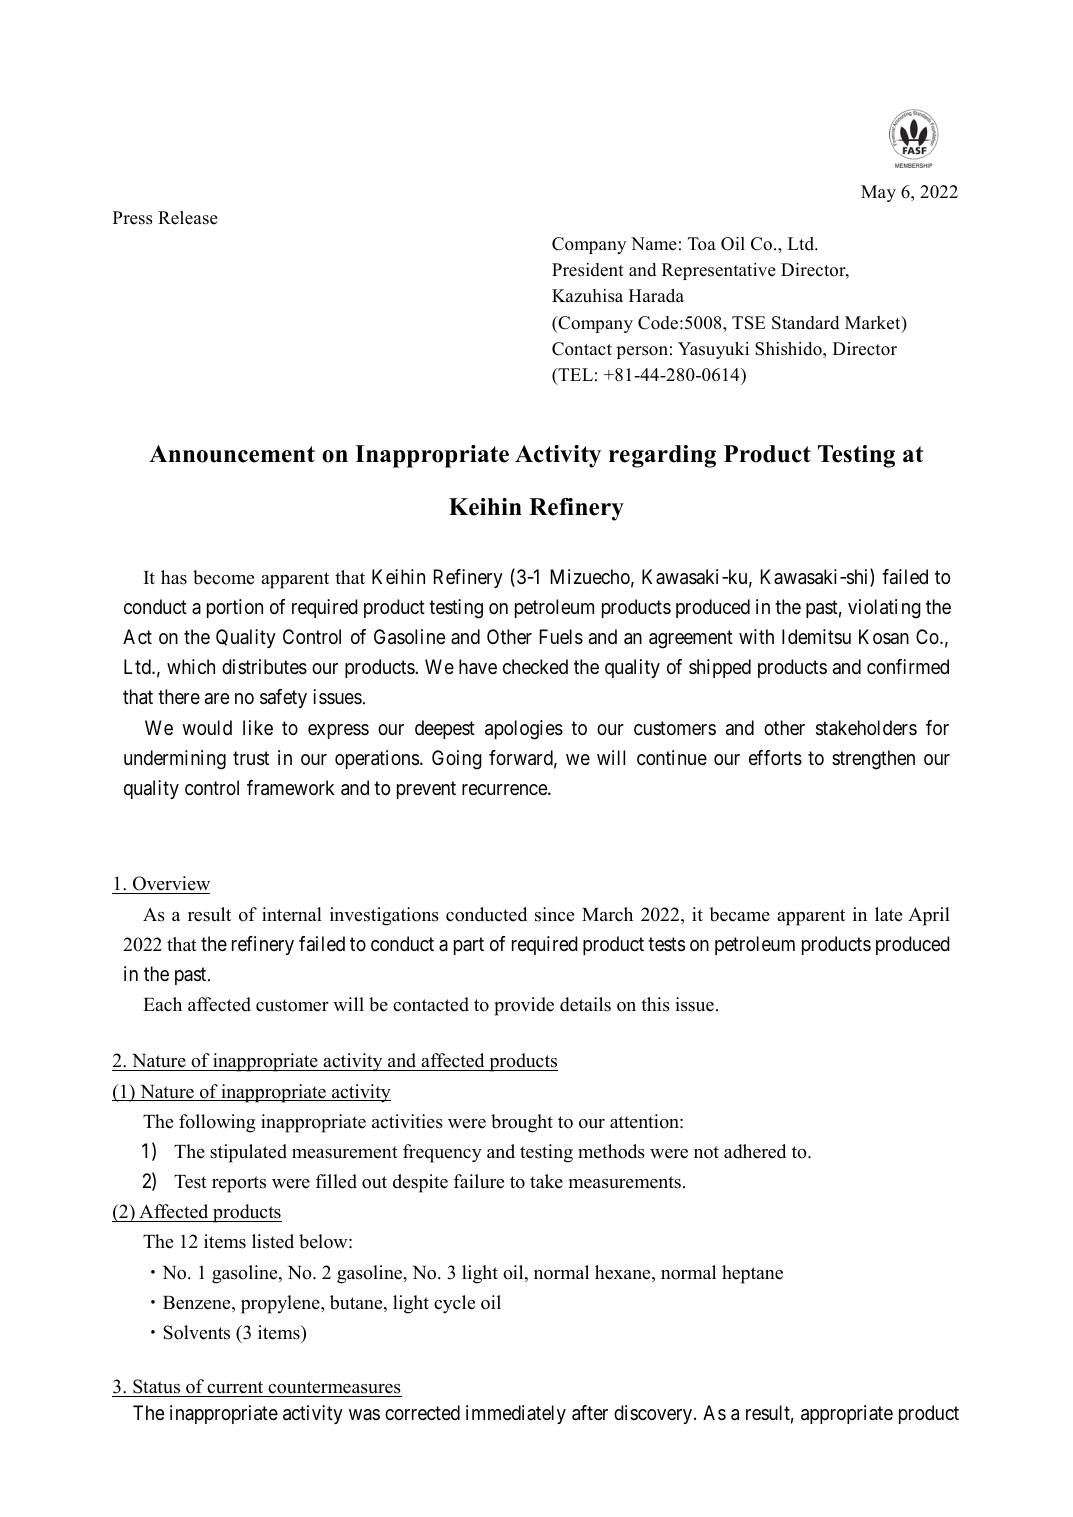  Describe the element at coordinates (884, 609) in the image. I see `violating` at that location.
